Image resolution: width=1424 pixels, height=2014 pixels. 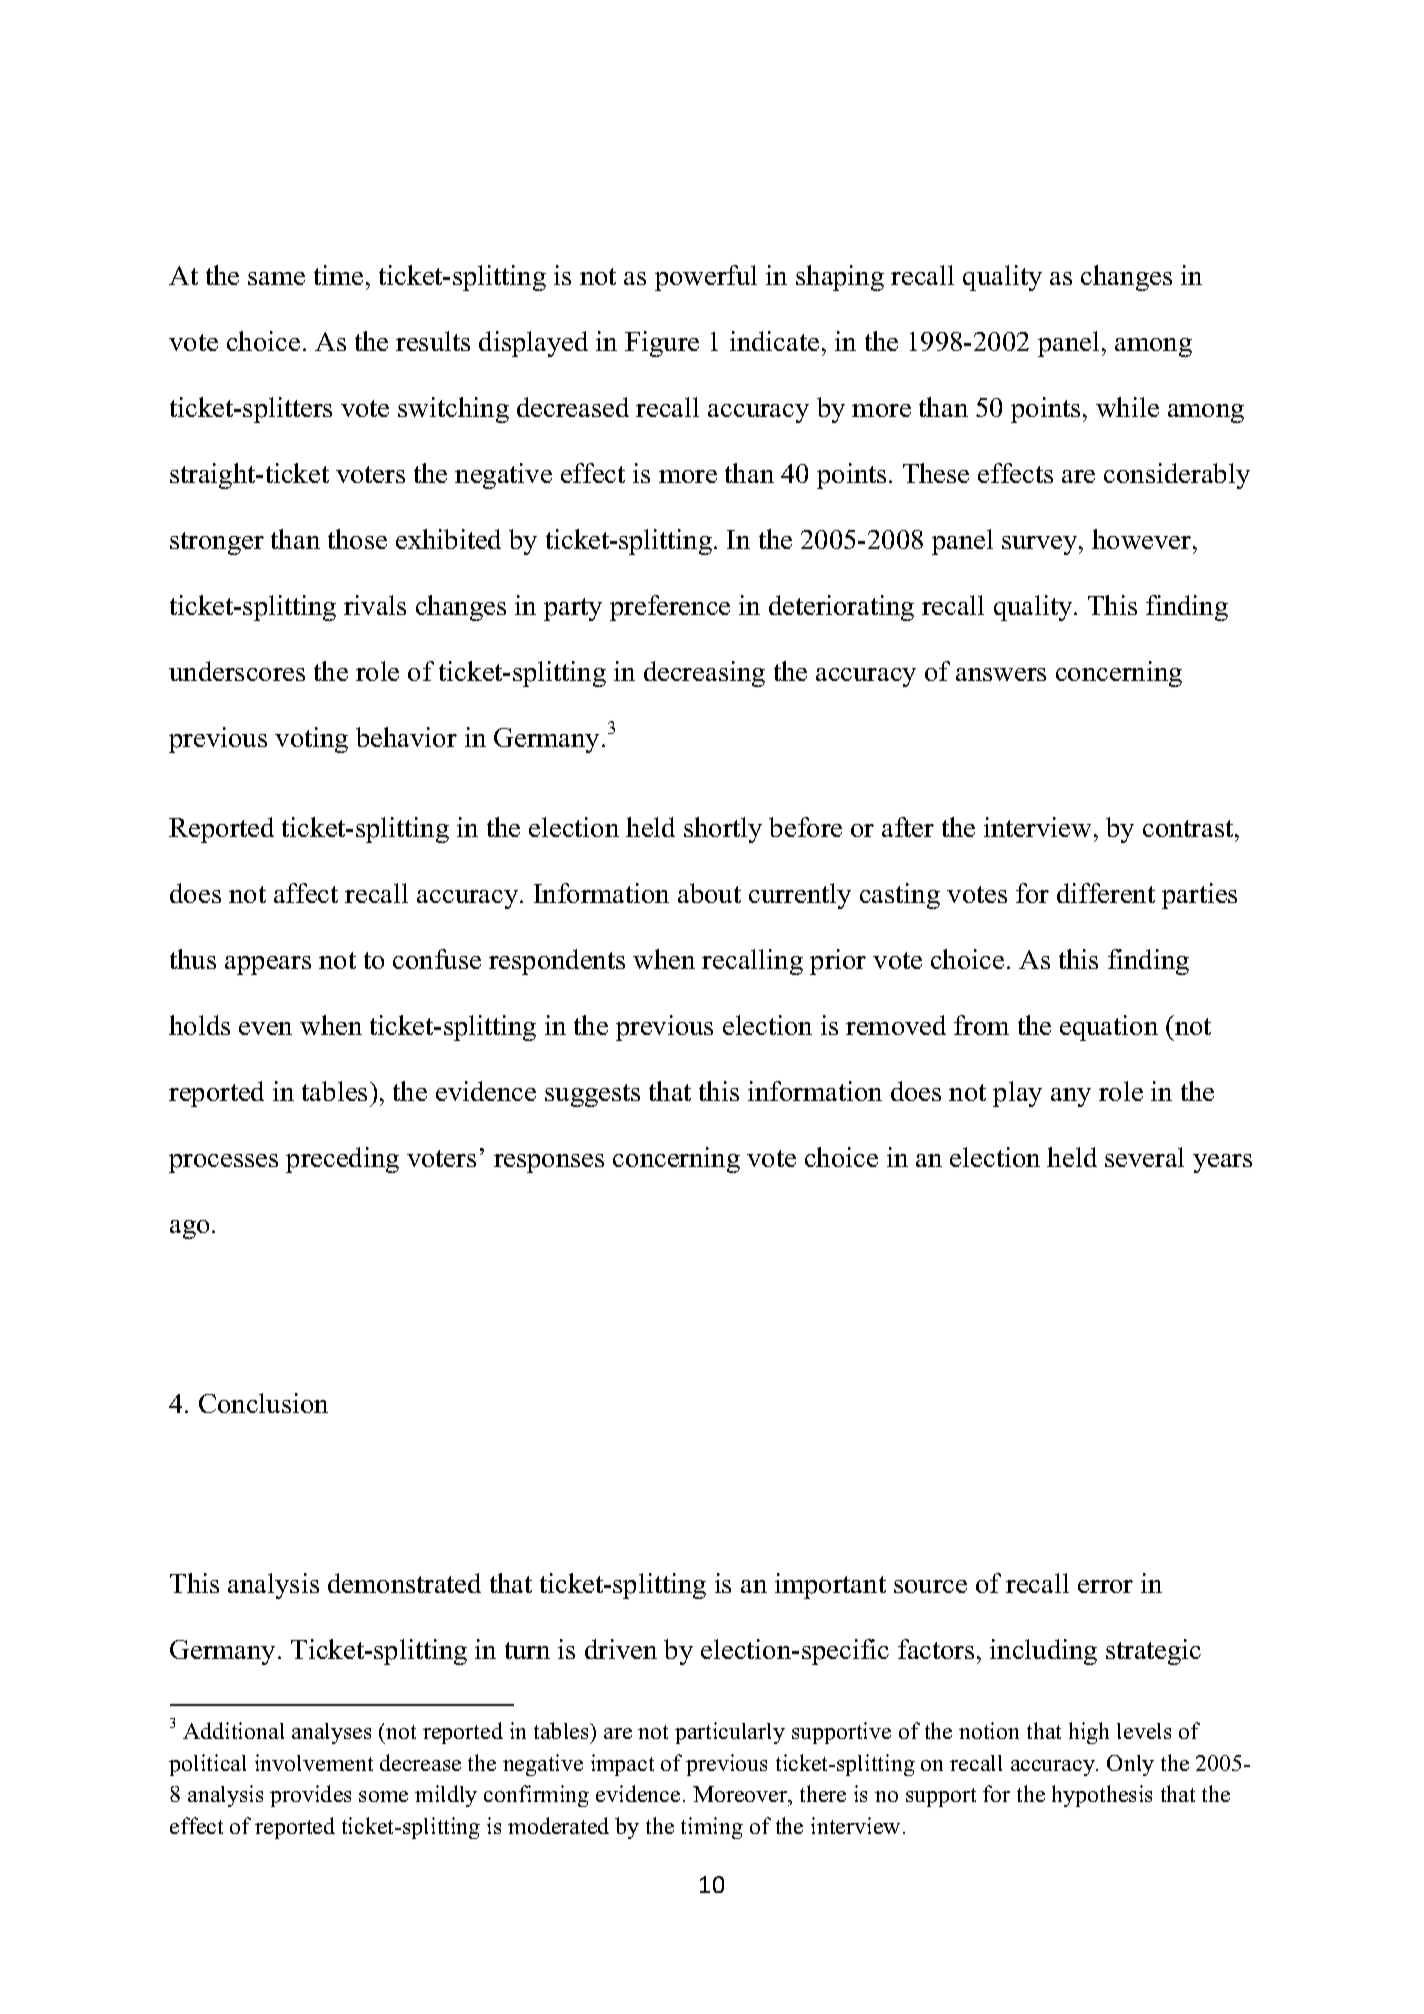 I want to click on Figure, so click(x=662, y=344).
